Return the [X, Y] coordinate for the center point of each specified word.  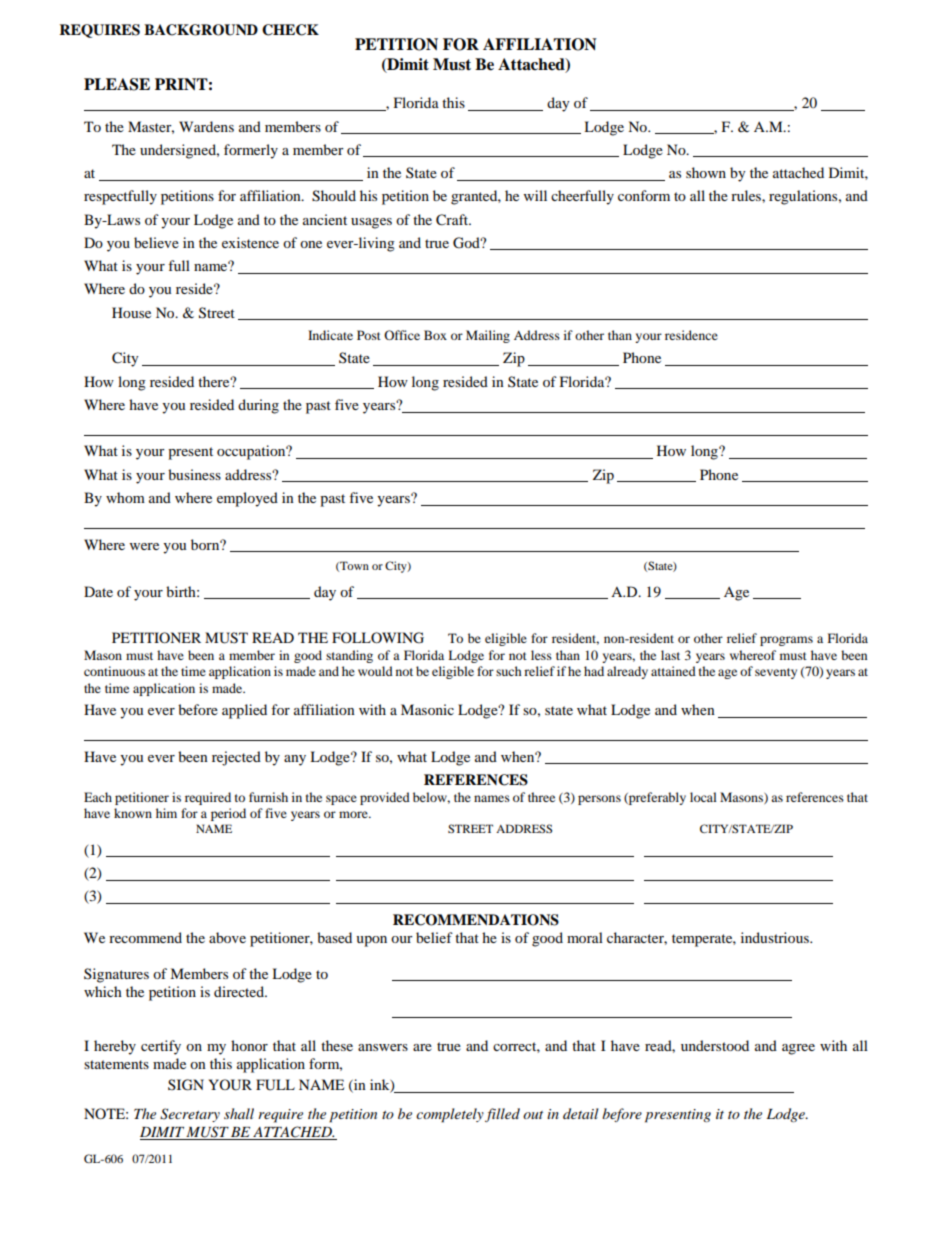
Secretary [190, 1115]
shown [706, 172]
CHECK [290, 30]
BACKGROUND [201, 30]
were [144, 546]
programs [786, 641]
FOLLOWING [378, 638]
